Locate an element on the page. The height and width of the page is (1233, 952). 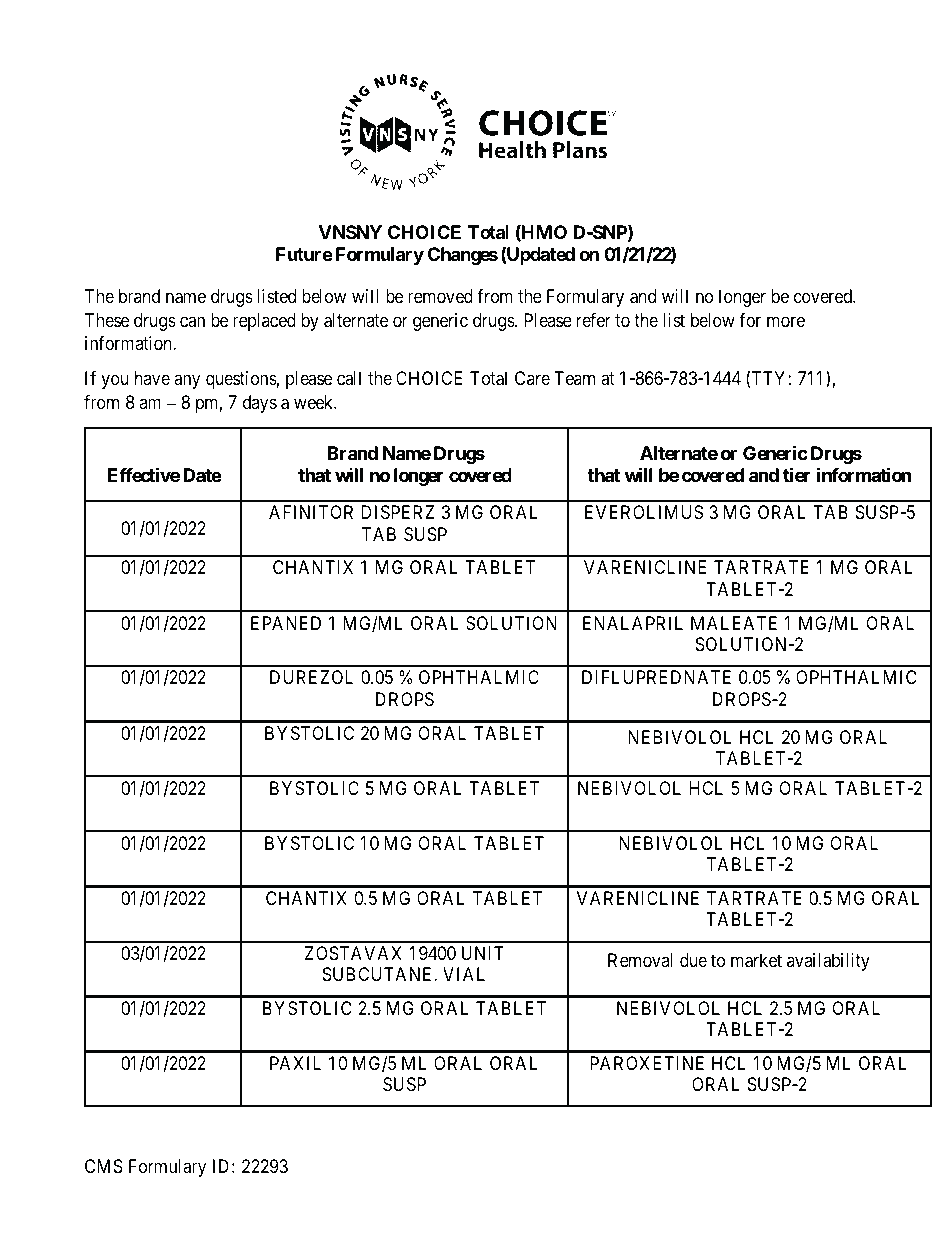
PAROXETINE is located at coordinates (647, 1063).
